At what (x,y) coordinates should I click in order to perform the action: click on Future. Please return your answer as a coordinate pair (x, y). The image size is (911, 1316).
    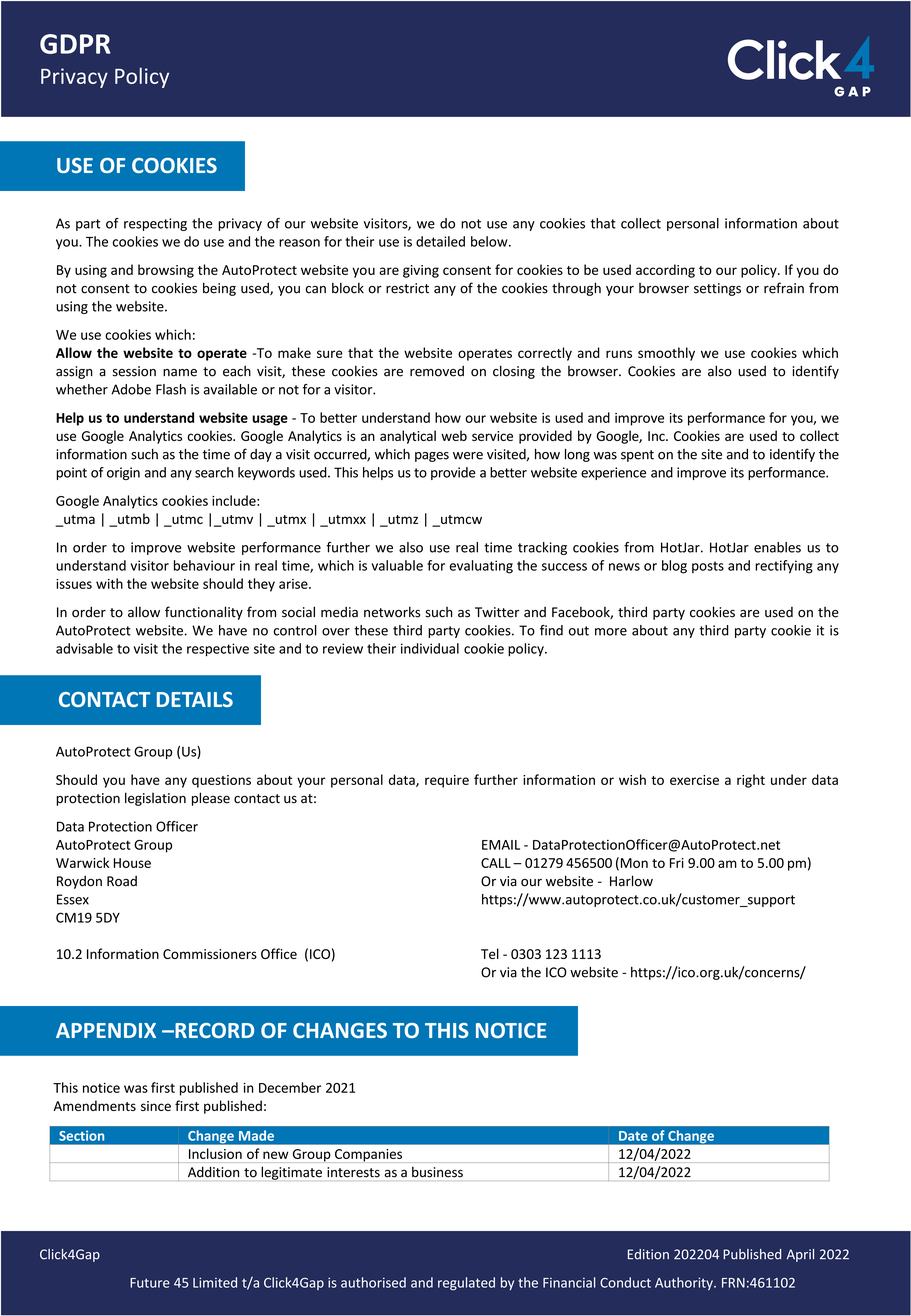
    Looking at the image, I should click on (150, 1283).
